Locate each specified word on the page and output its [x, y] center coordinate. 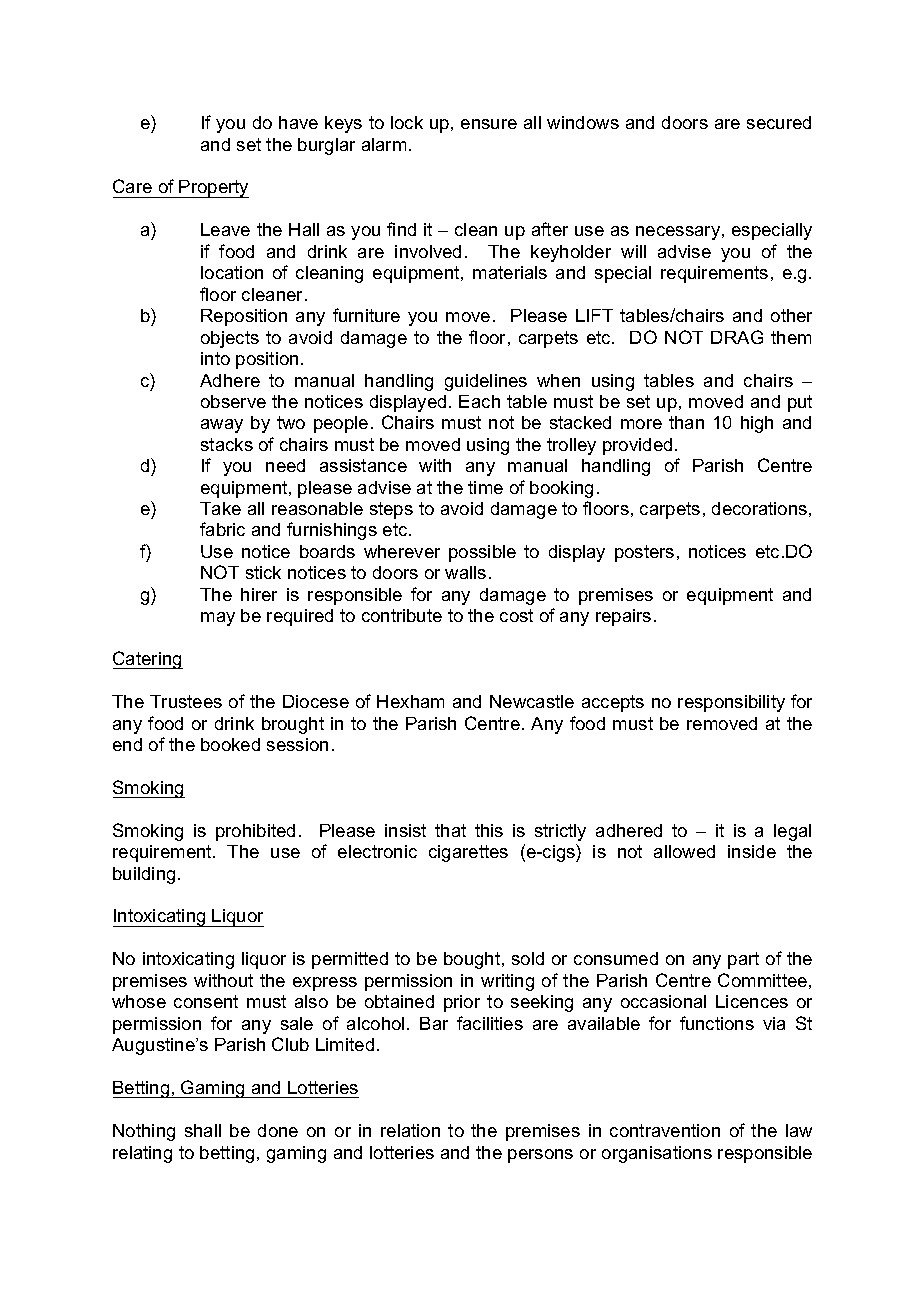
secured [779, 122]
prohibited [255, 832]
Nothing [144, 1132]
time [485, 487]
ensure [489, 124]
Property [213, 189]
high [757, 424]
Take [220, 508]
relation [410, 1130]
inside [752, 851]
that [450, 830]
